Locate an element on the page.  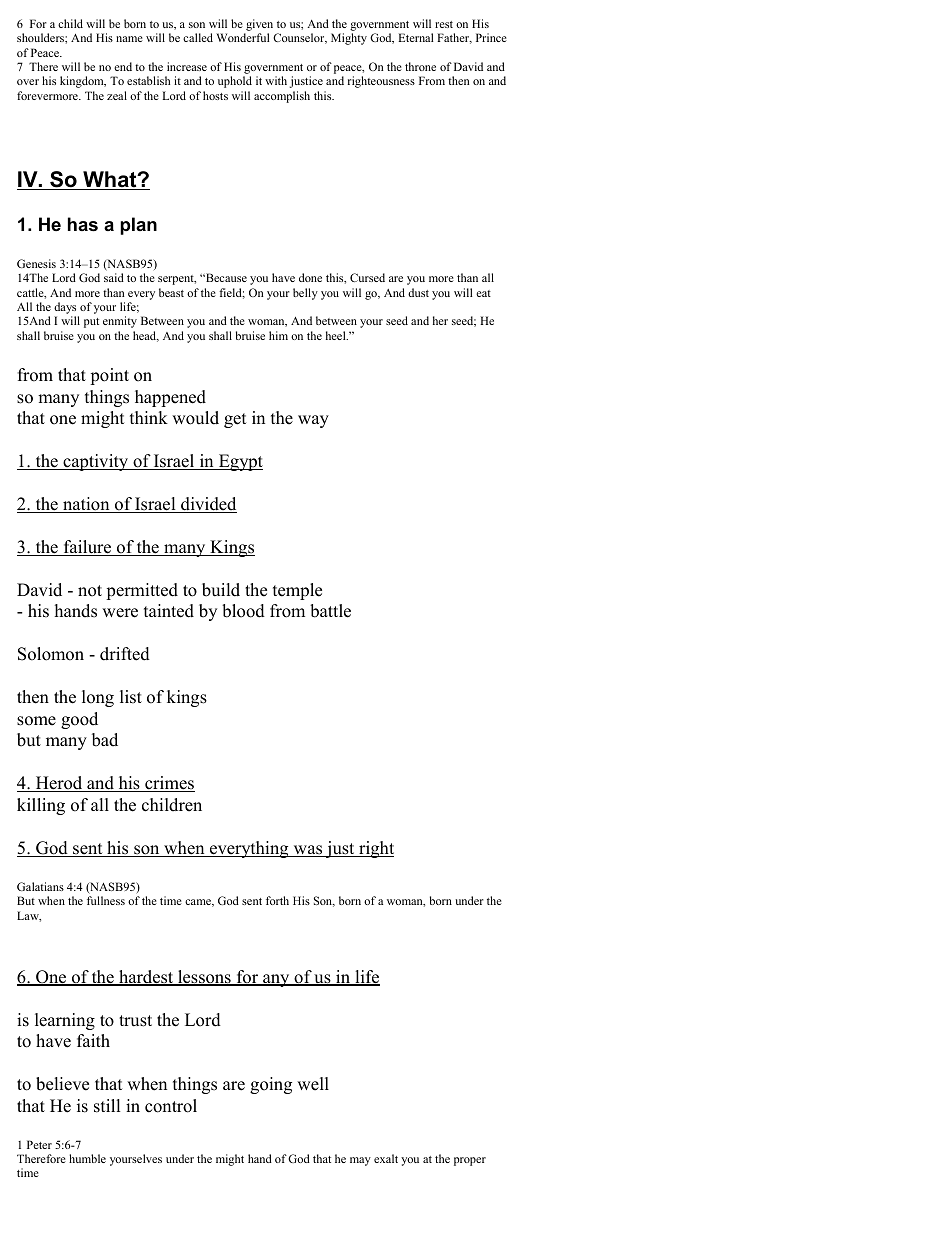
with is located at coordinates (276, 80).
